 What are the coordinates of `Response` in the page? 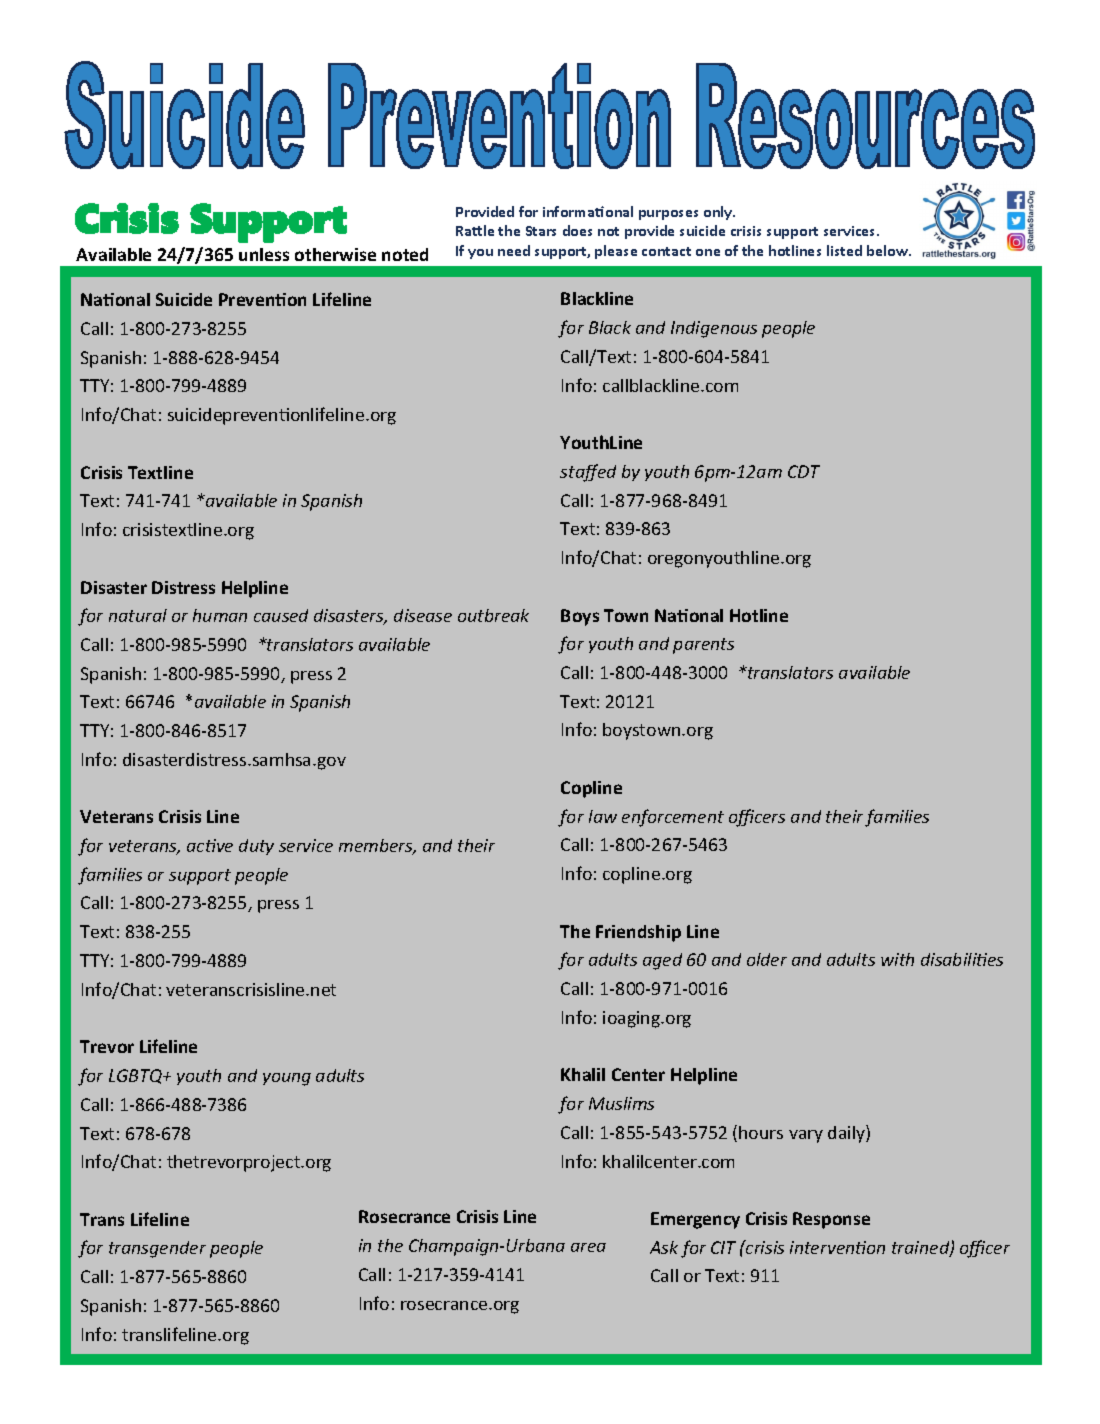 It's located at (831, 1220).
